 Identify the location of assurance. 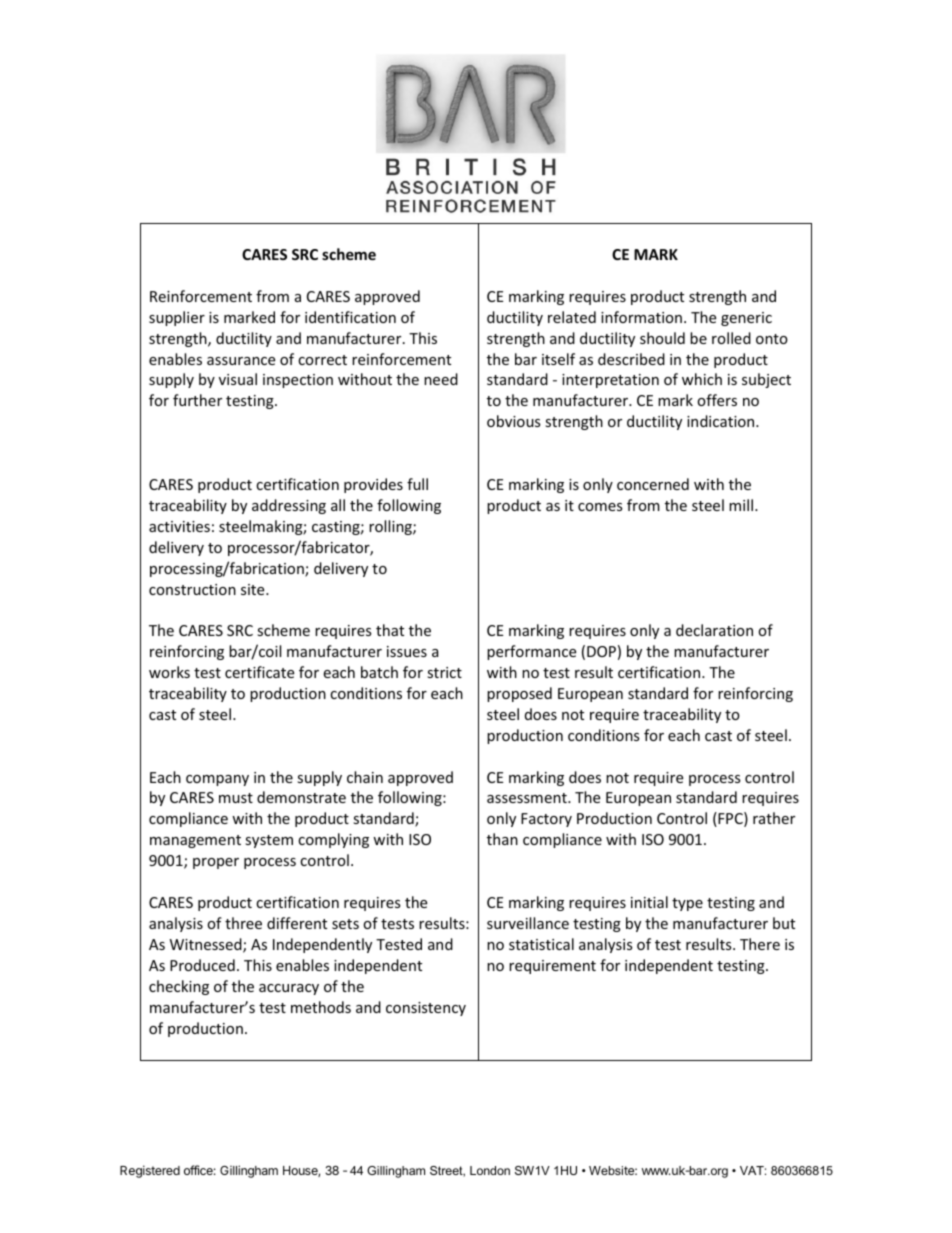
(241, 361).
